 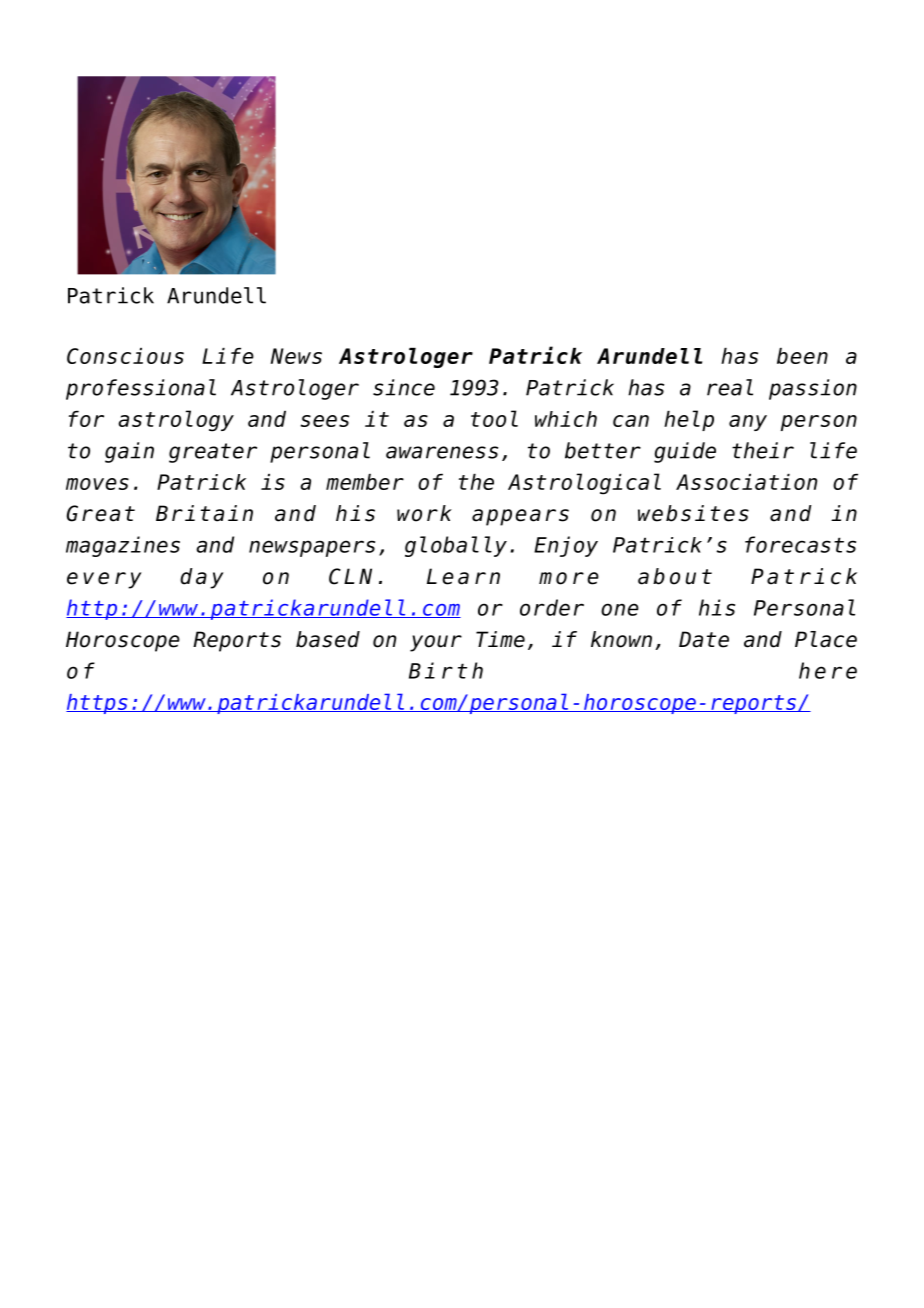 What do you see at coordinates (424, 513) in the screenshot?
I see `work` at bounding box center [424, 513].
